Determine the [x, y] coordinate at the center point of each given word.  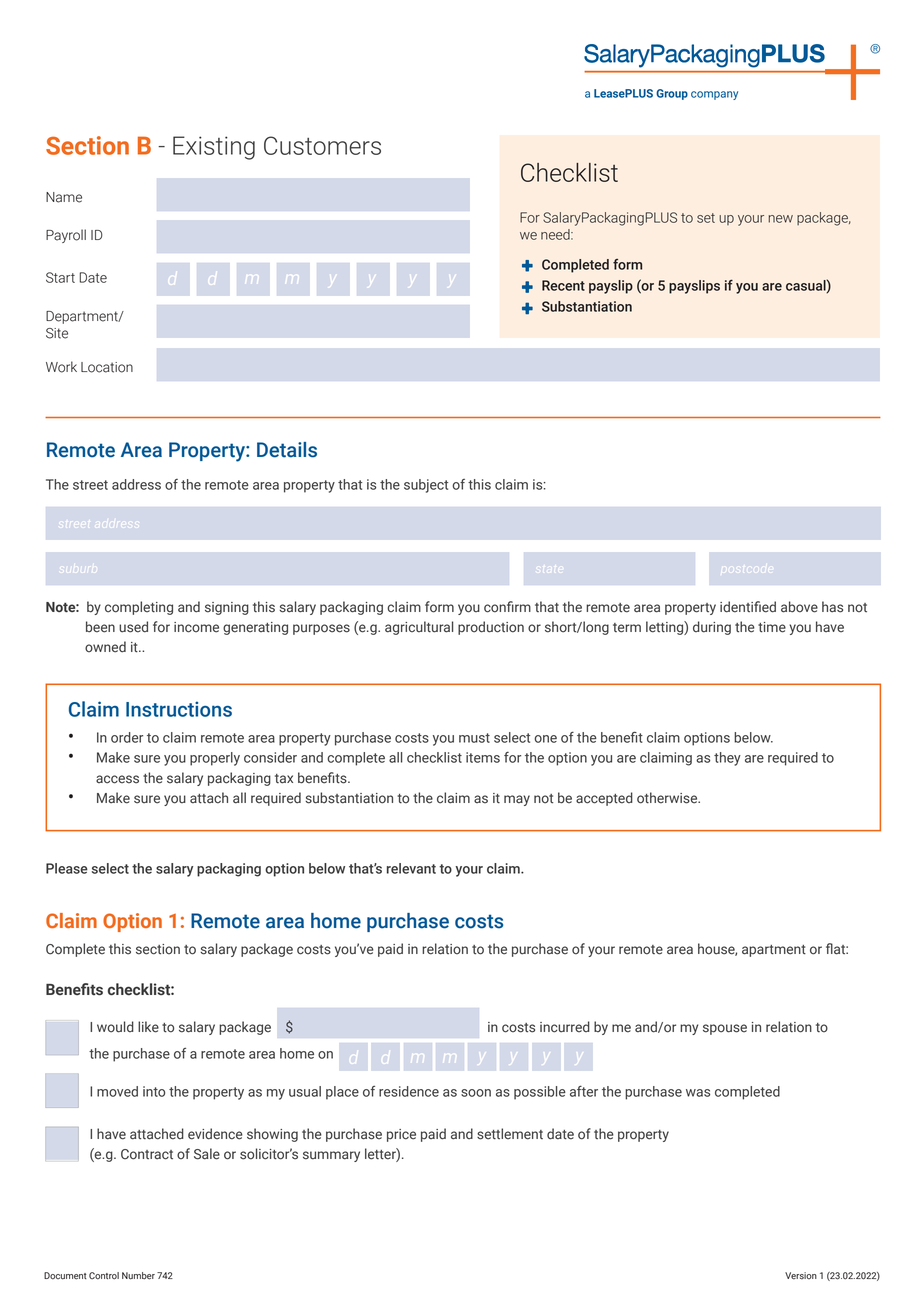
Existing [214, 148]
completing [139, 608]
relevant [411, 868]
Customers [322, 145]
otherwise [668, 798]
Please [67, 868]
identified [748, 607]
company [714, 95]
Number [138, 1276]
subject [426, 486]
